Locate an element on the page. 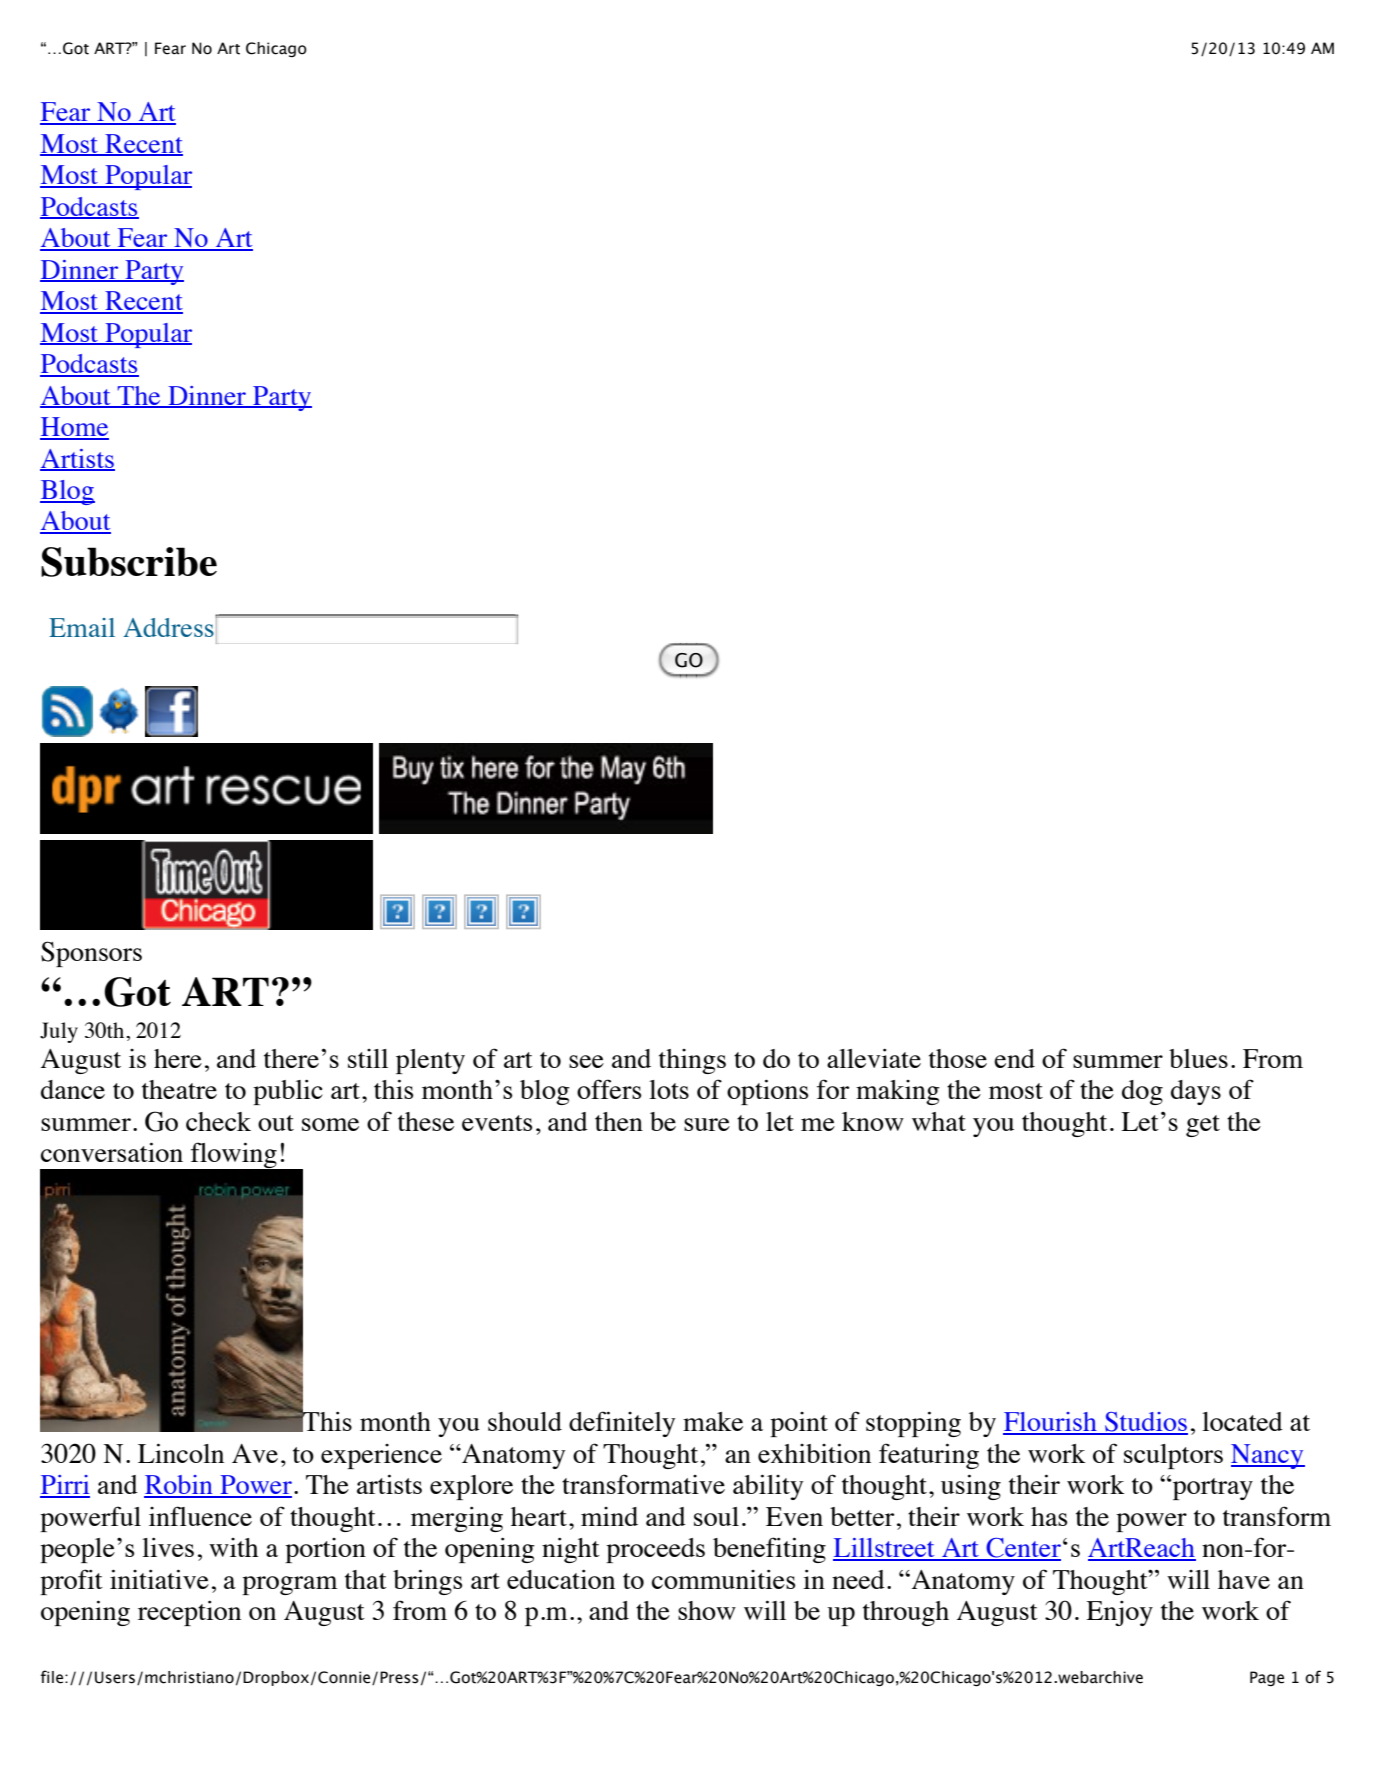  theatre is located at coordinates (179, 1089).
